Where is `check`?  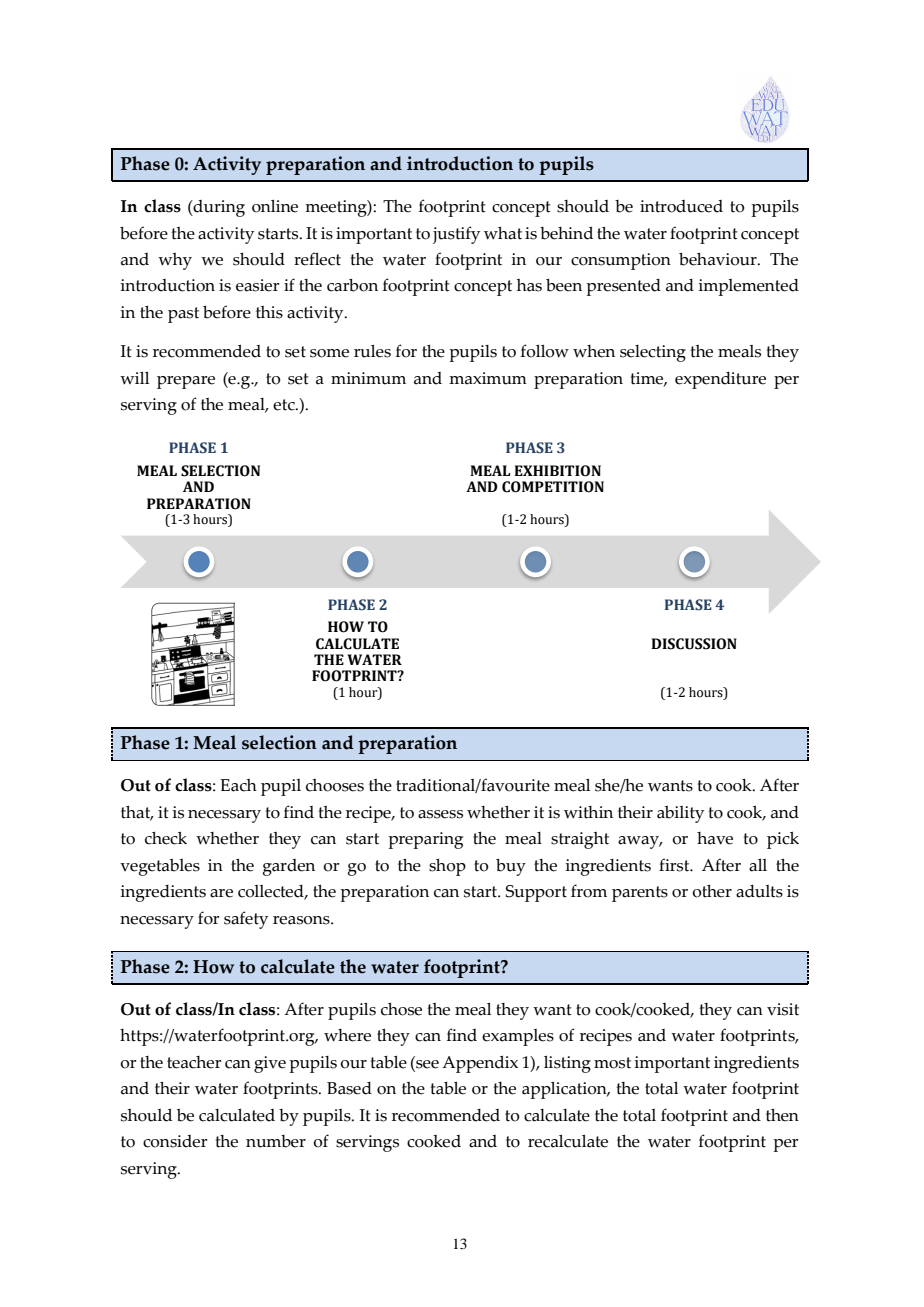
check is located at coordinates (166, 838).
